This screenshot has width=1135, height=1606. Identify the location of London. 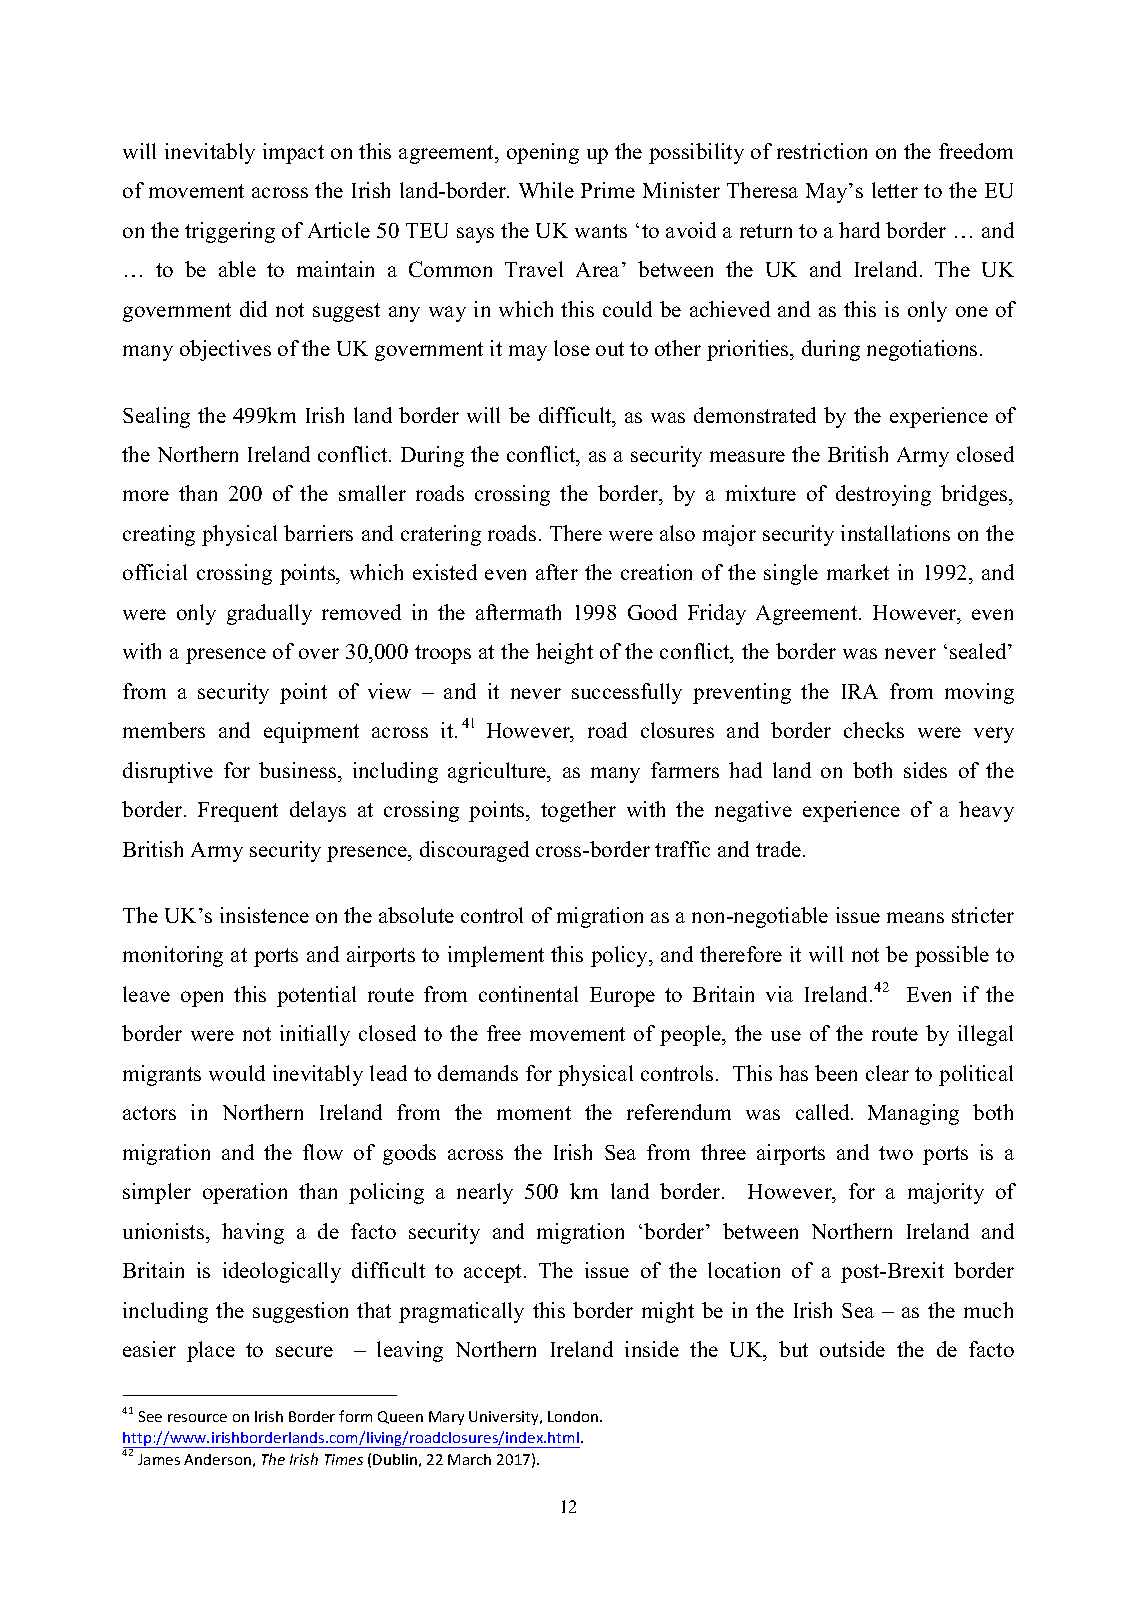
(574, 1416).
